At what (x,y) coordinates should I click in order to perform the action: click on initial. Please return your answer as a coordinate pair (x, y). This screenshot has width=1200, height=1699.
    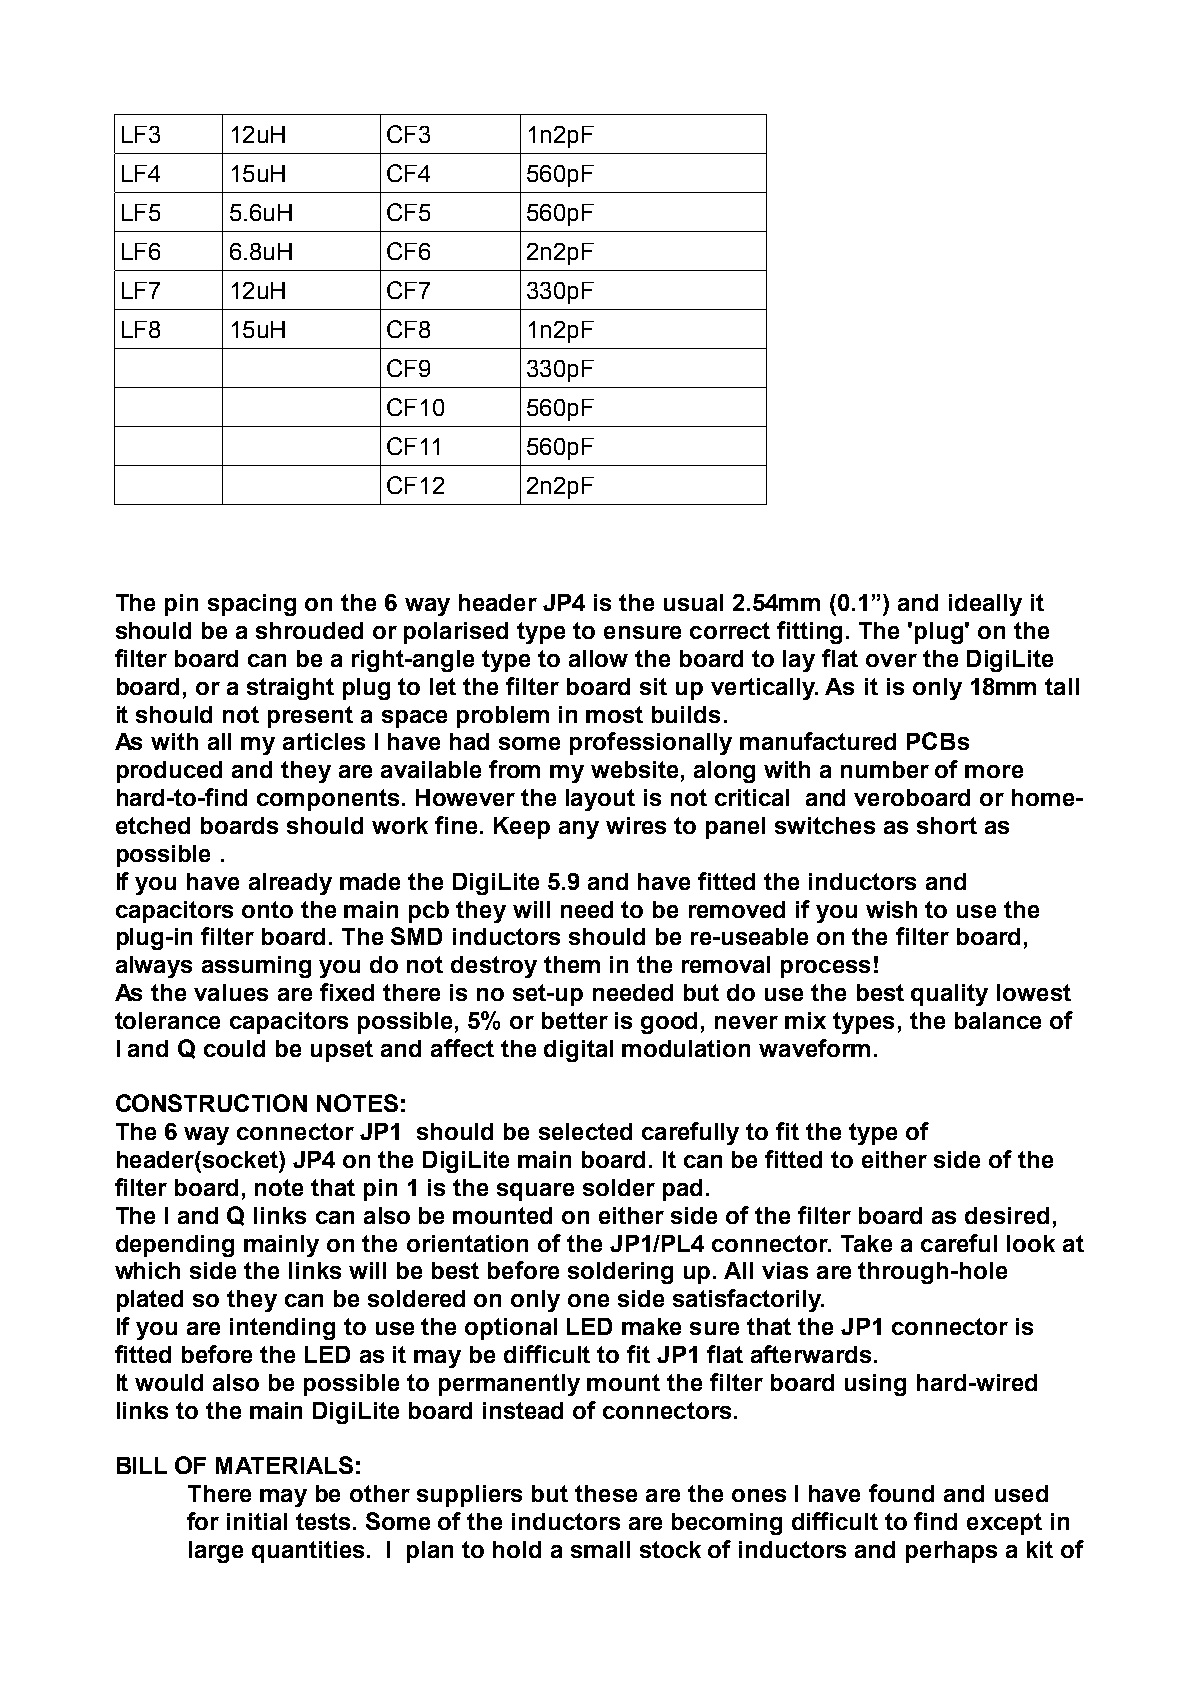
    Looking at the image, I should click on (257, 1521).
